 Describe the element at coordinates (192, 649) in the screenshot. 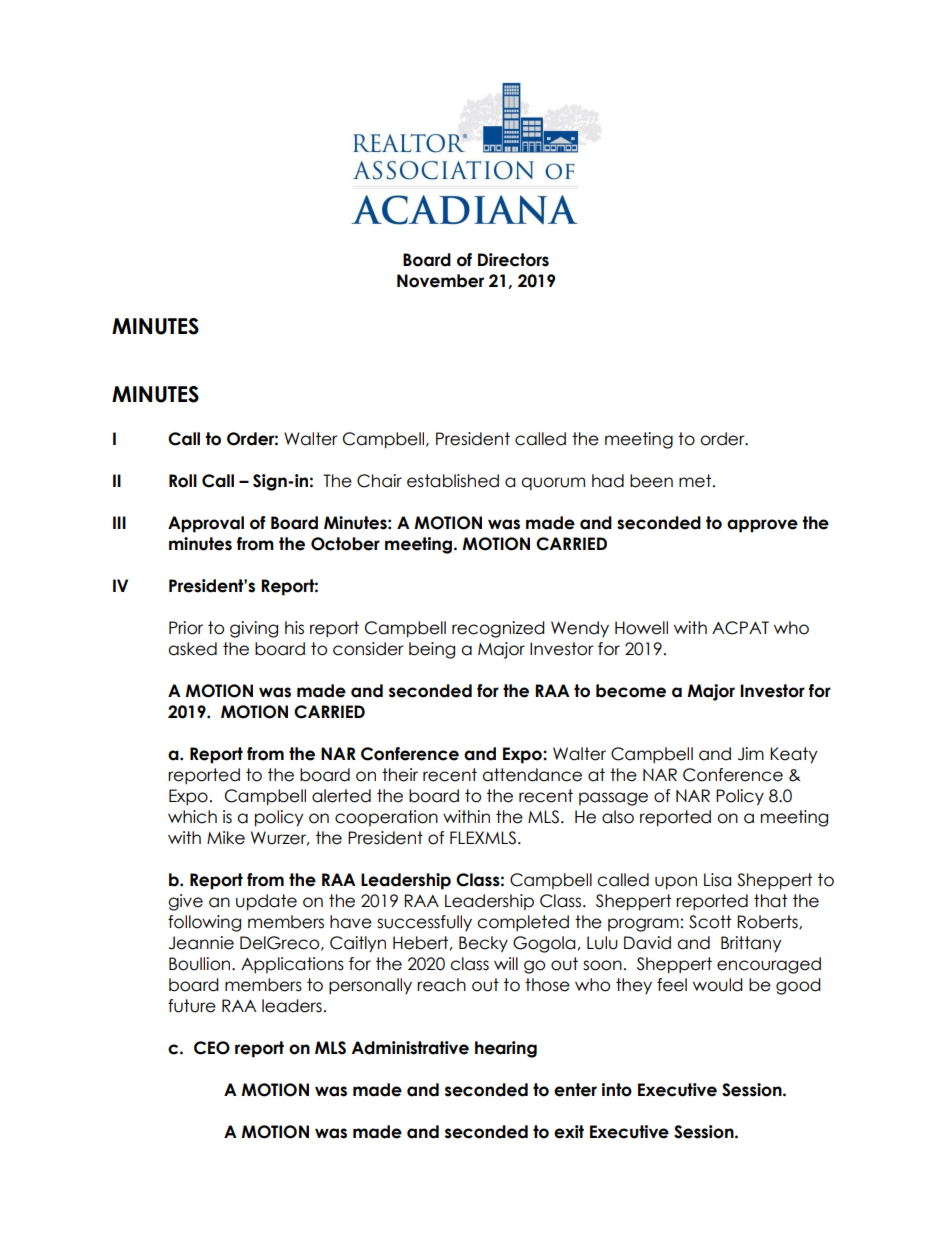

I see `asked` at that location.
